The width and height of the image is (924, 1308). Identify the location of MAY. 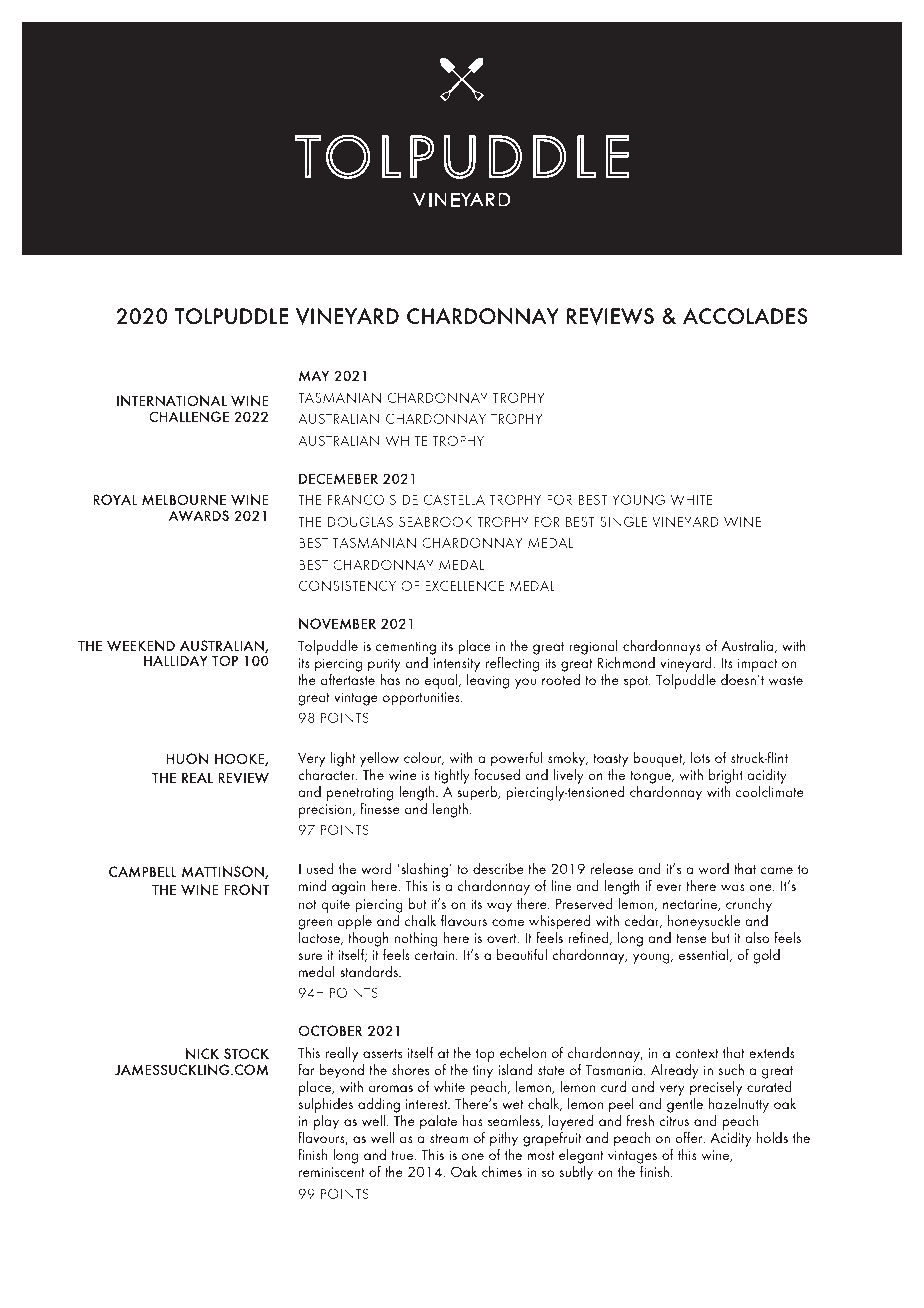
(314, 375).
